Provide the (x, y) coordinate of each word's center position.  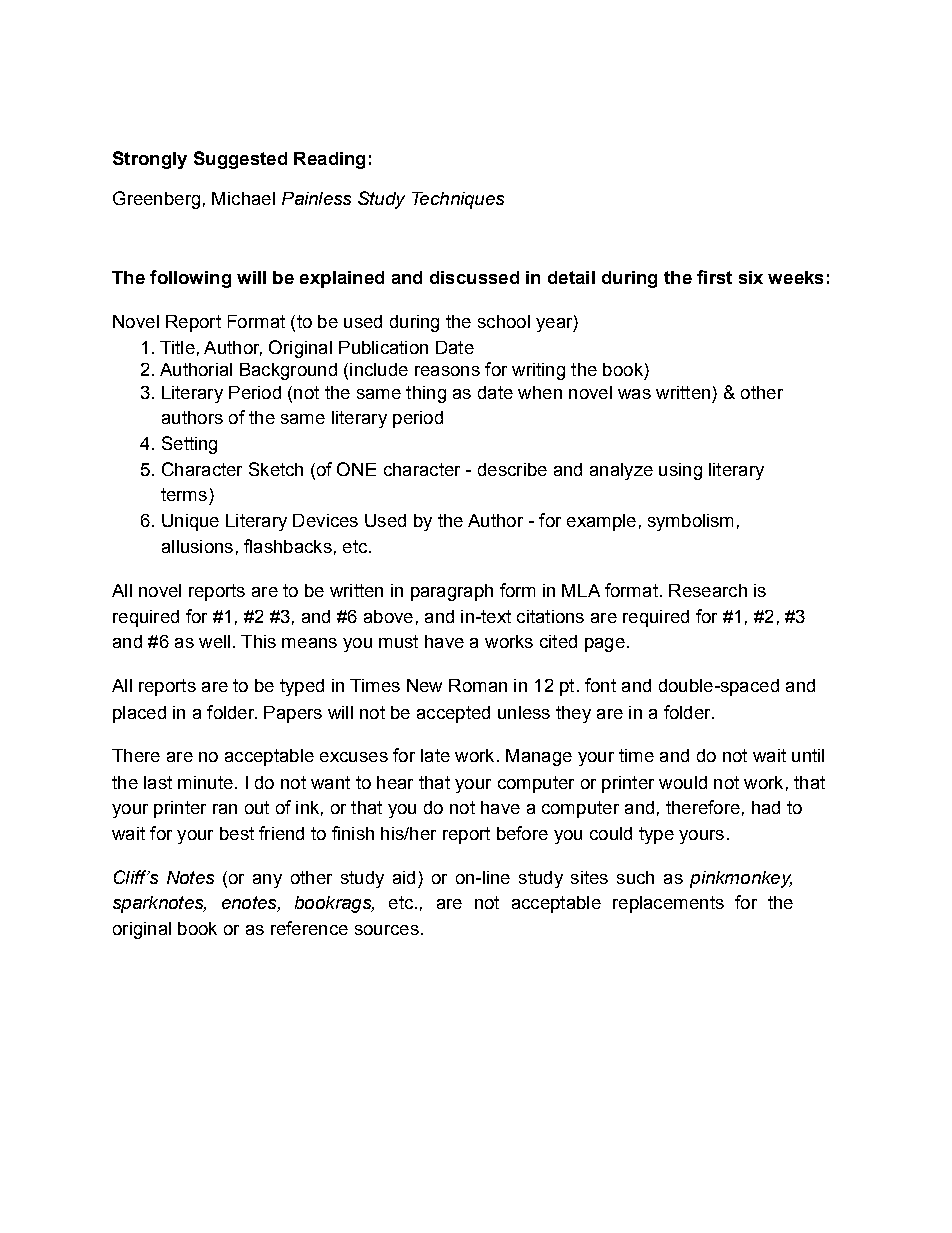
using (680, 471)
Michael (243, 198)
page (605, 645)
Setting (189, 445)
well (214, 641)
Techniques (458, 200)
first (714, 277)
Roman (478, 685)
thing (426, 394)
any (267, 881)
